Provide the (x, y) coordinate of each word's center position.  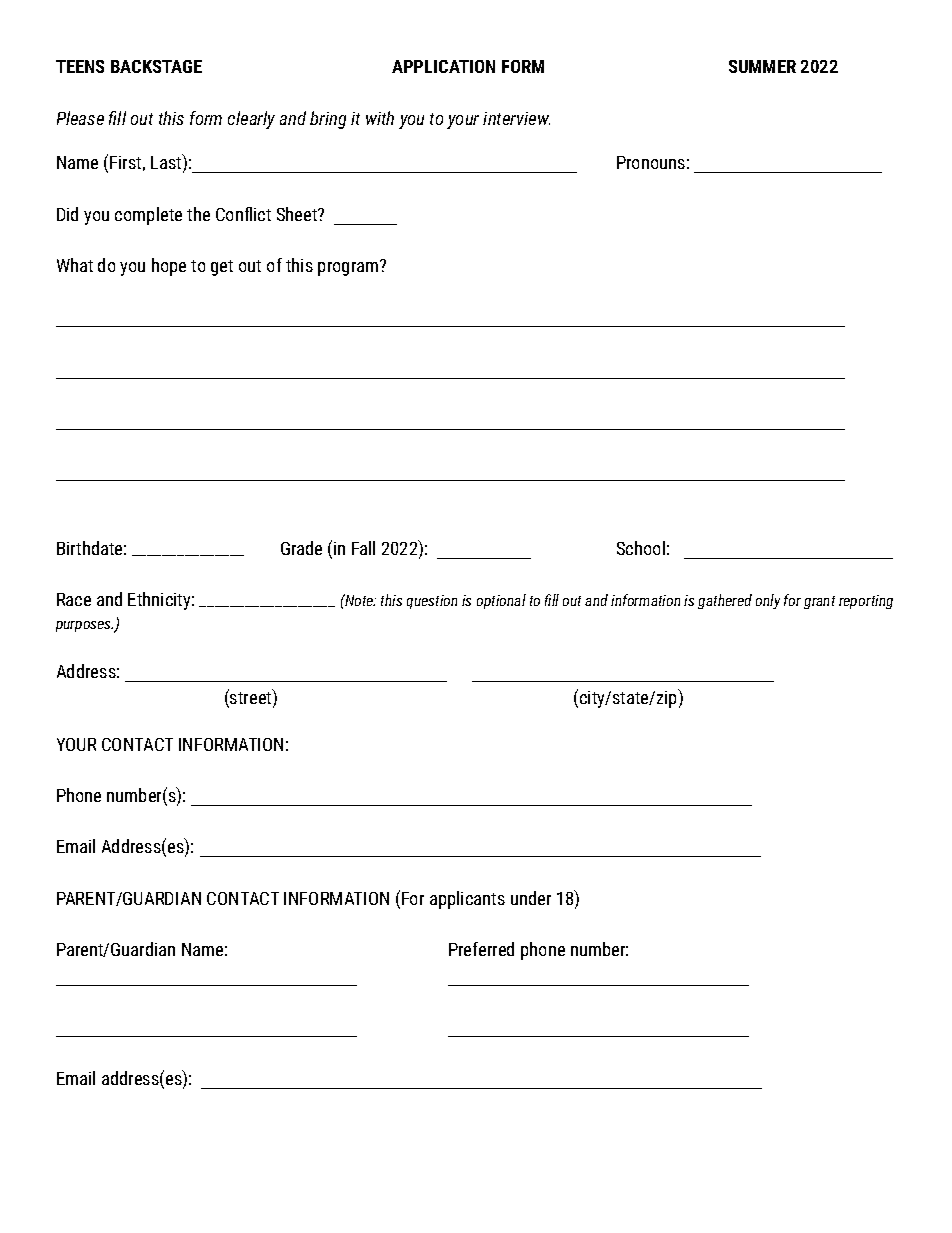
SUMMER (762, 66)
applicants (467, 900)
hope (169, 267)
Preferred (481, 949)
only (768, 601)
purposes (84, 626)
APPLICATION (443, 66)
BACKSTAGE (156, 66)
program (349, 268)
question (432, 602)
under (531, 898)
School (641, 548)
